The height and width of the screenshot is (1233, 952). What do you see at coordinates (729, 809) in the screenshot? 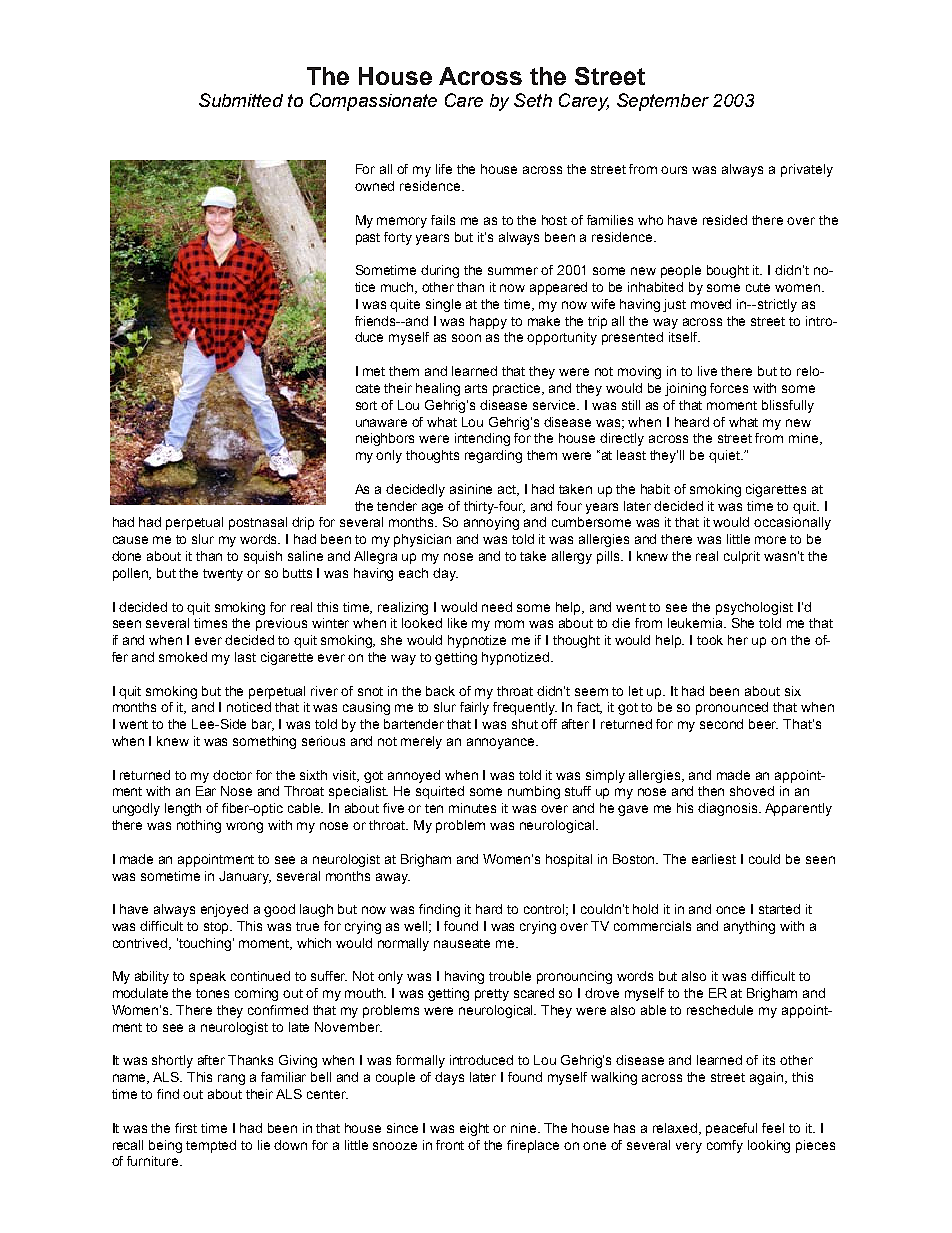
I see `diagnosis` at bounding box center [729, 809].
